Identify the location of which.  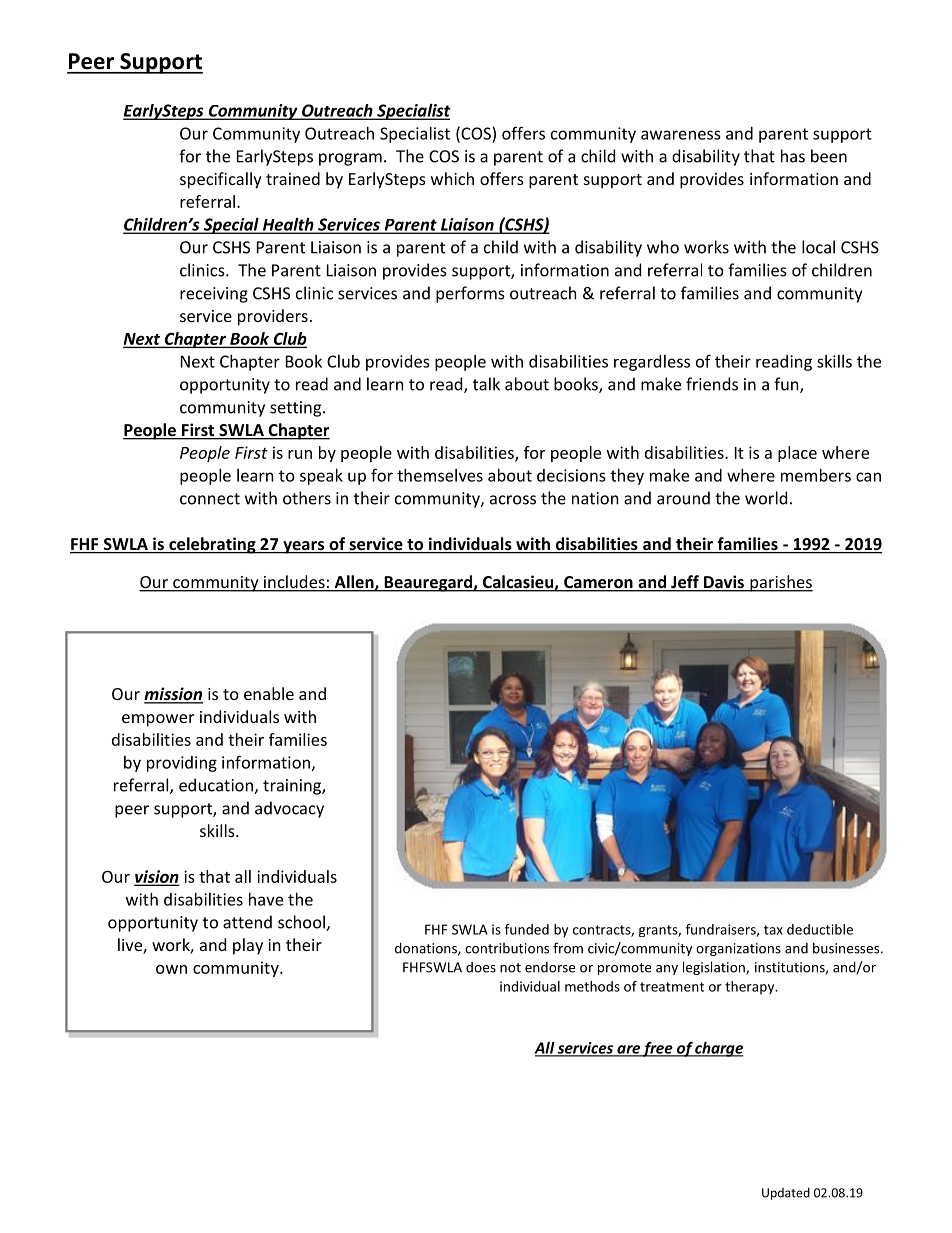
(452, 178).
